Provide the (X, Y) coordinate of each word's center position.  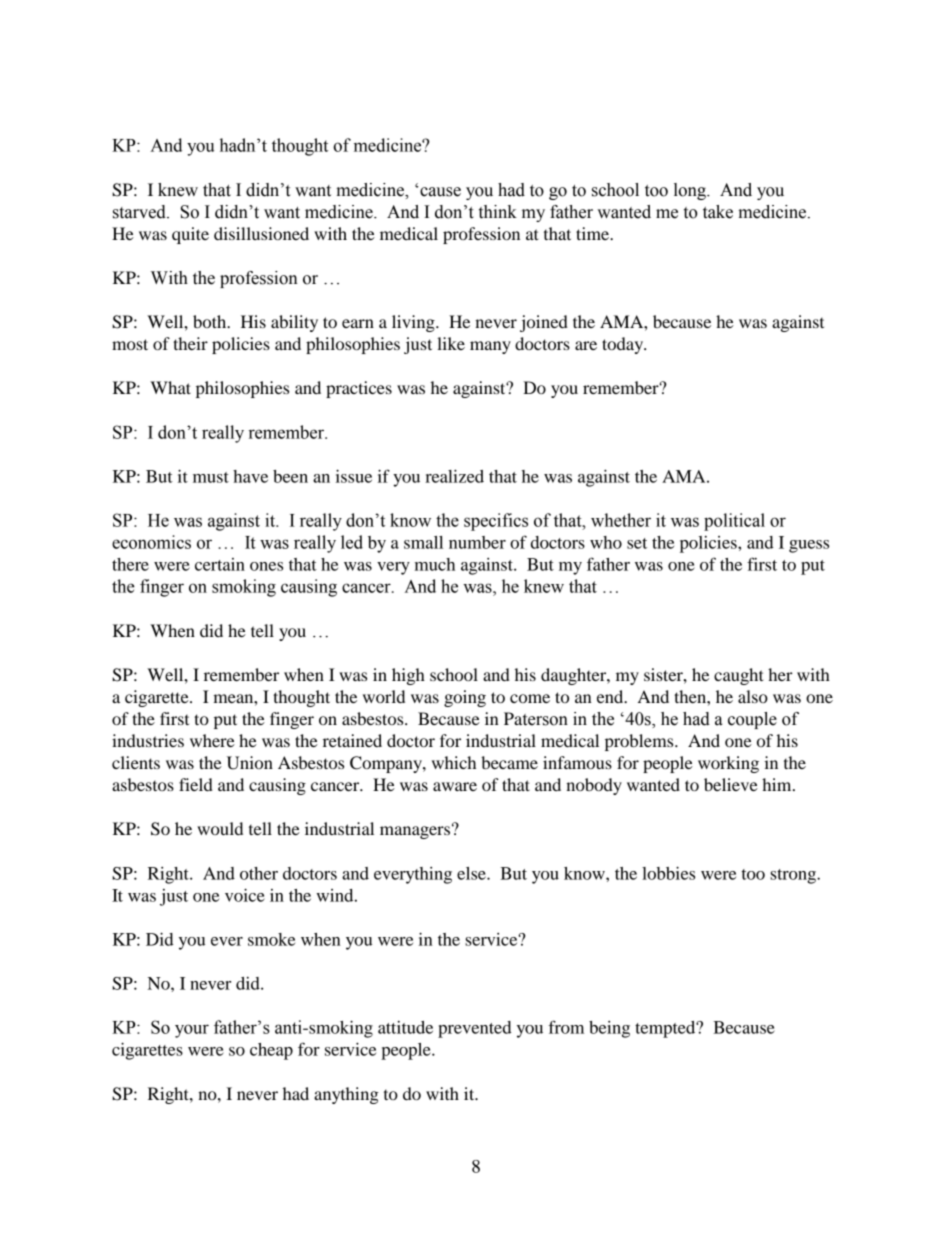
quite (190, 235)
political (734, 522)
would (220, 828)
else (472, 873)
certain (220, 564)
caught (739, 676)
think (498, 212)
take (718, 212)
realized (454, 476)
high (408, 676)
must (211, 477)
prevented (475, 1029)
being (609, 1029)
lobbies (668, 873)
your (192, 1031)
